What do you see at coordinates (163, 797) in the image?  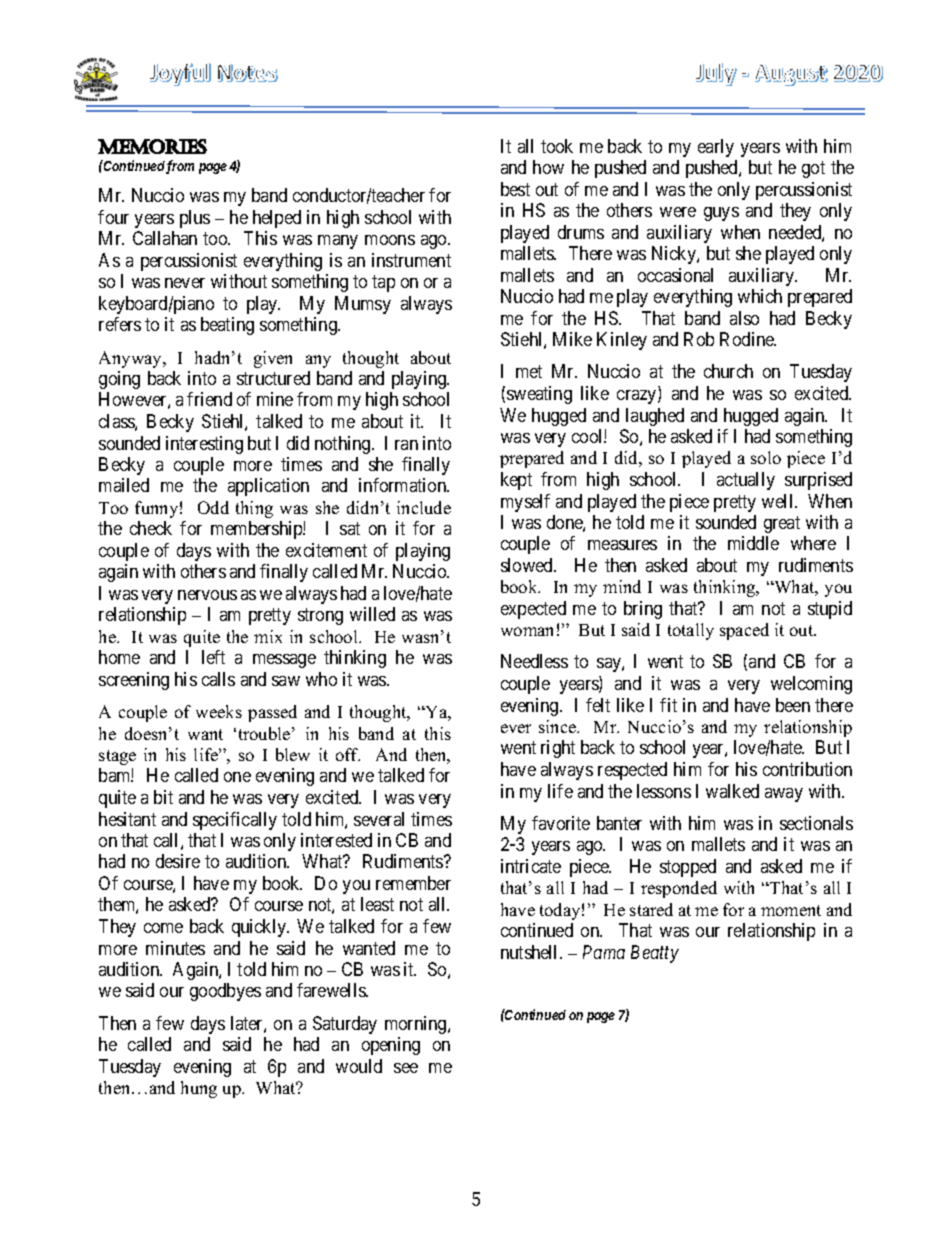 I see `bit` at bounding box center [163, 797].
